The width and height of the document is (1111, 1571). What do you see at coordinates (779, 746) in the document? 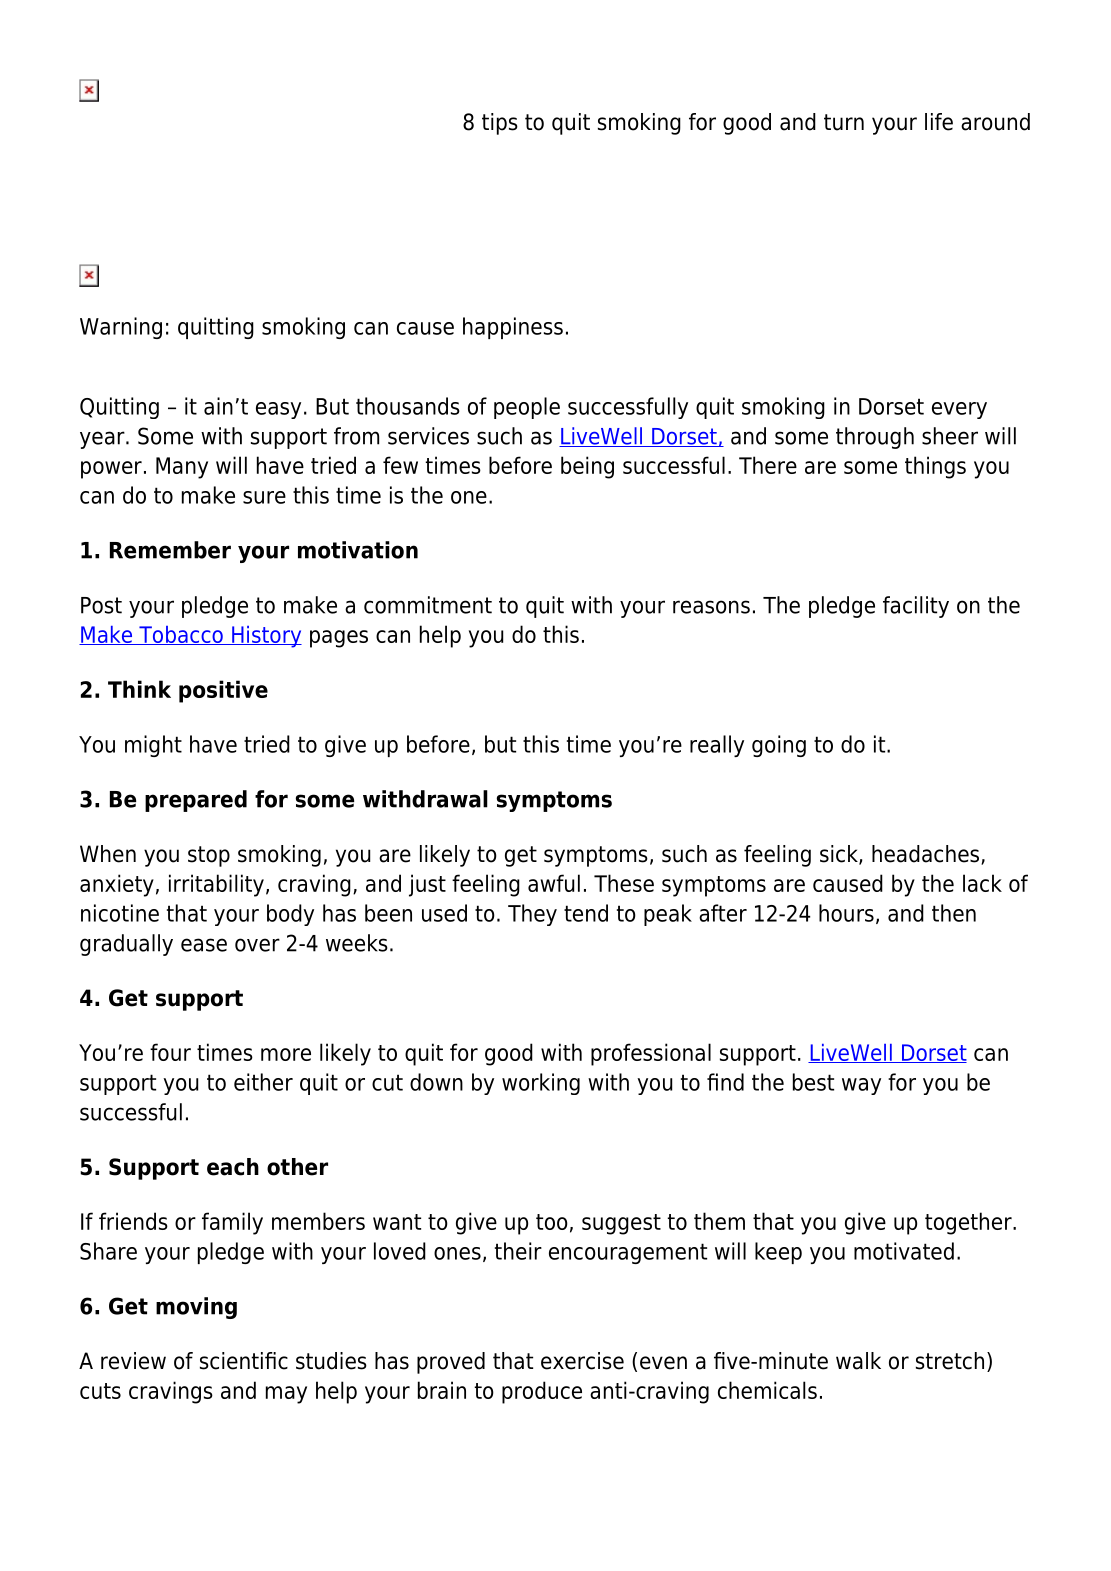
I see `going` at bounding box center [779, 746].
